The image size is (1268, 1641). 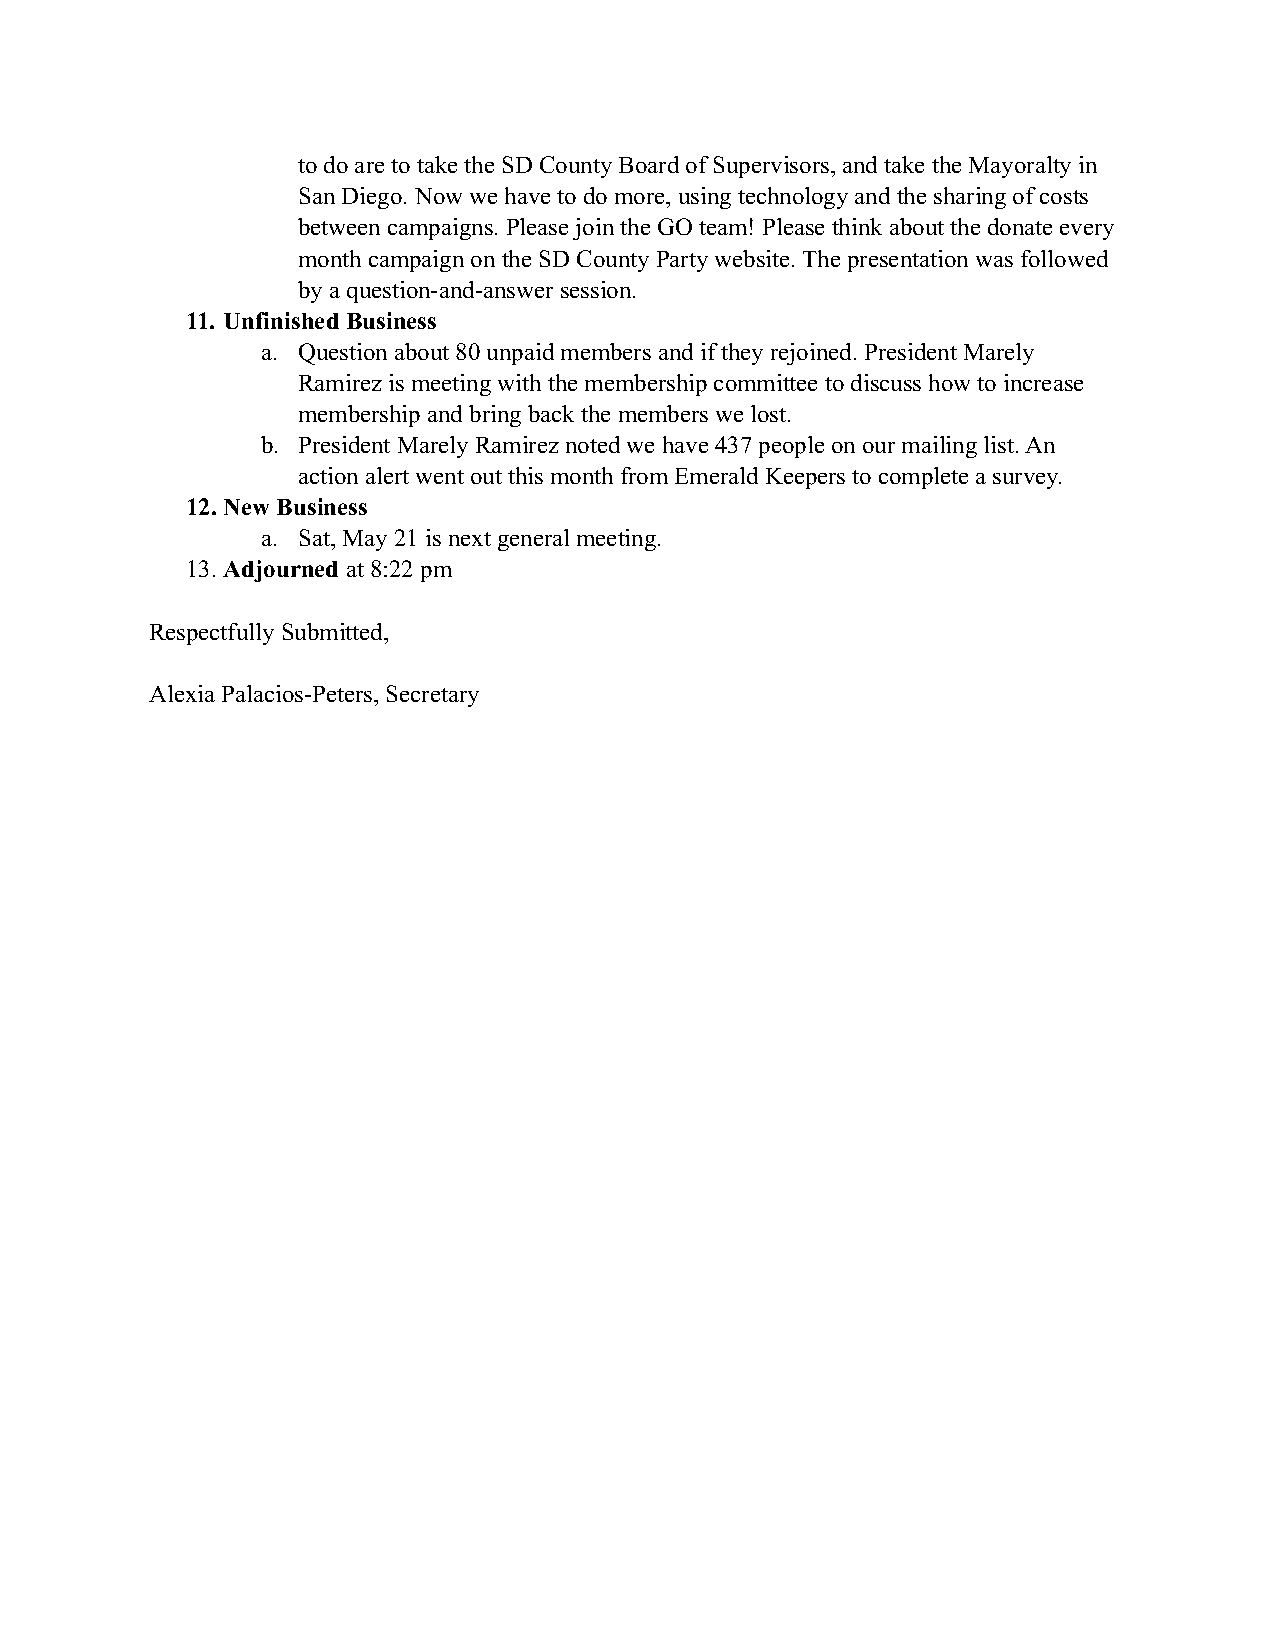 What do you see at coordinates (649, 164) in the document?
I see `Board` at bounding box center [649, 164].
